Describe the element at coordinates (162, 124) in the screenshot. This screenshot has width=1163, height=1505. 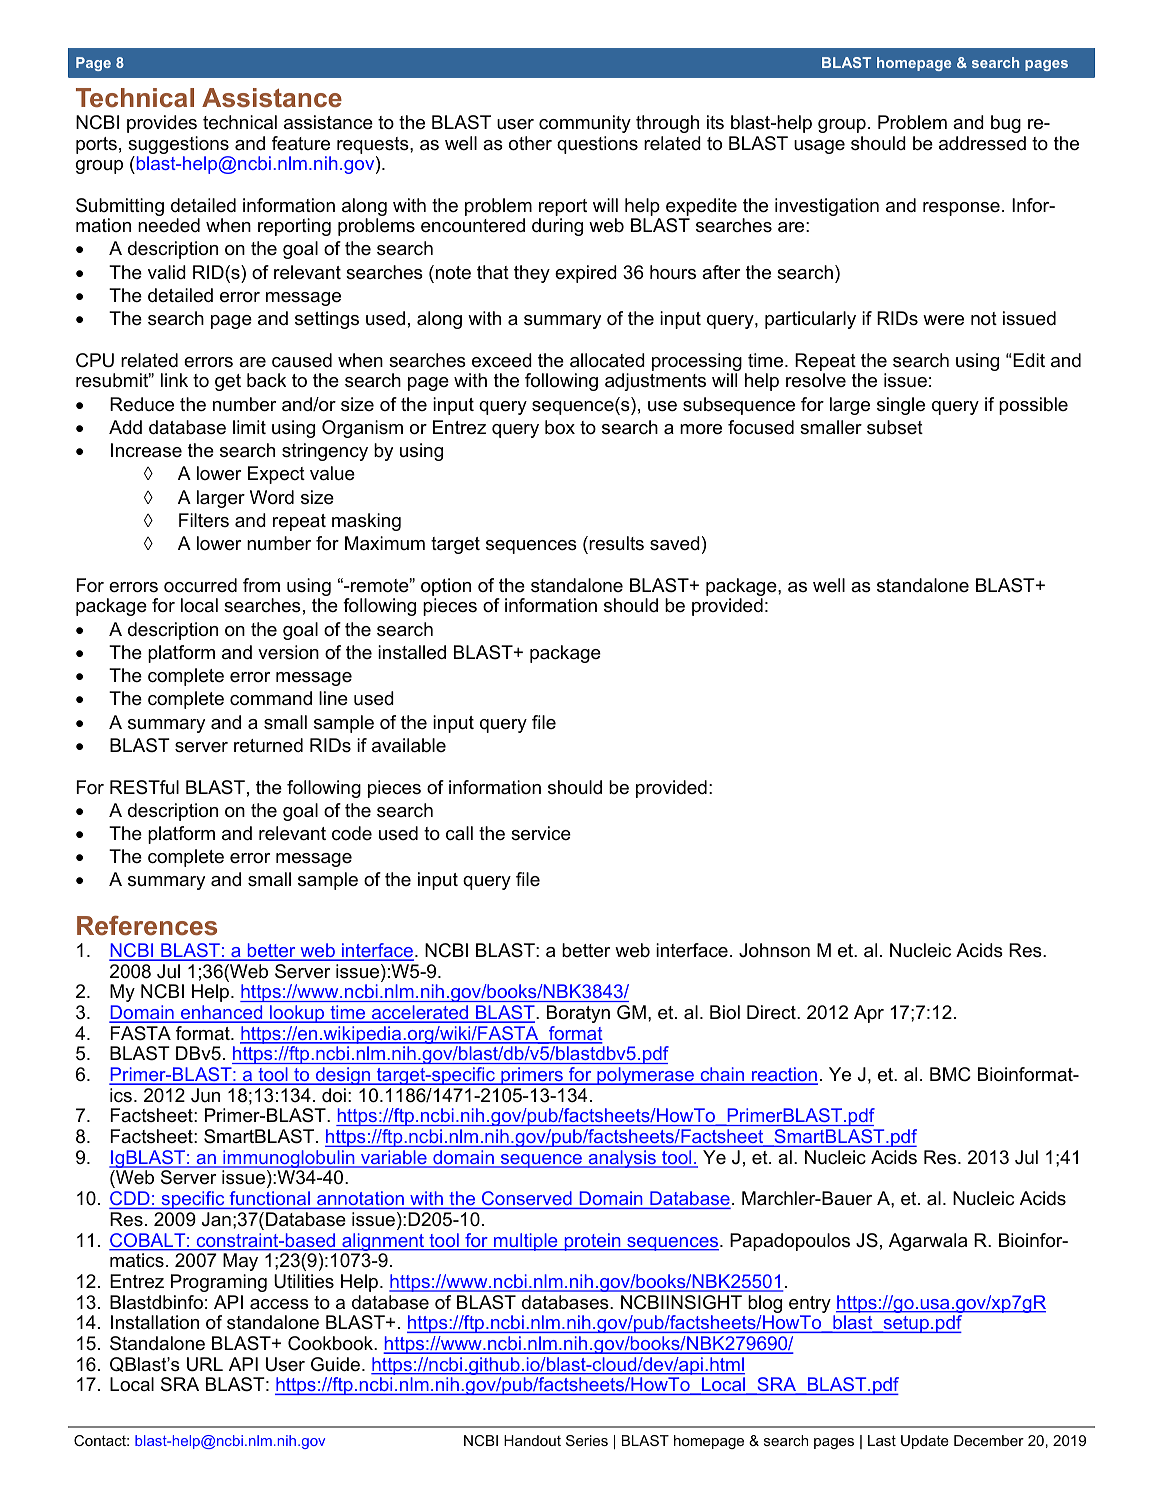
I see `provides` at that location.
